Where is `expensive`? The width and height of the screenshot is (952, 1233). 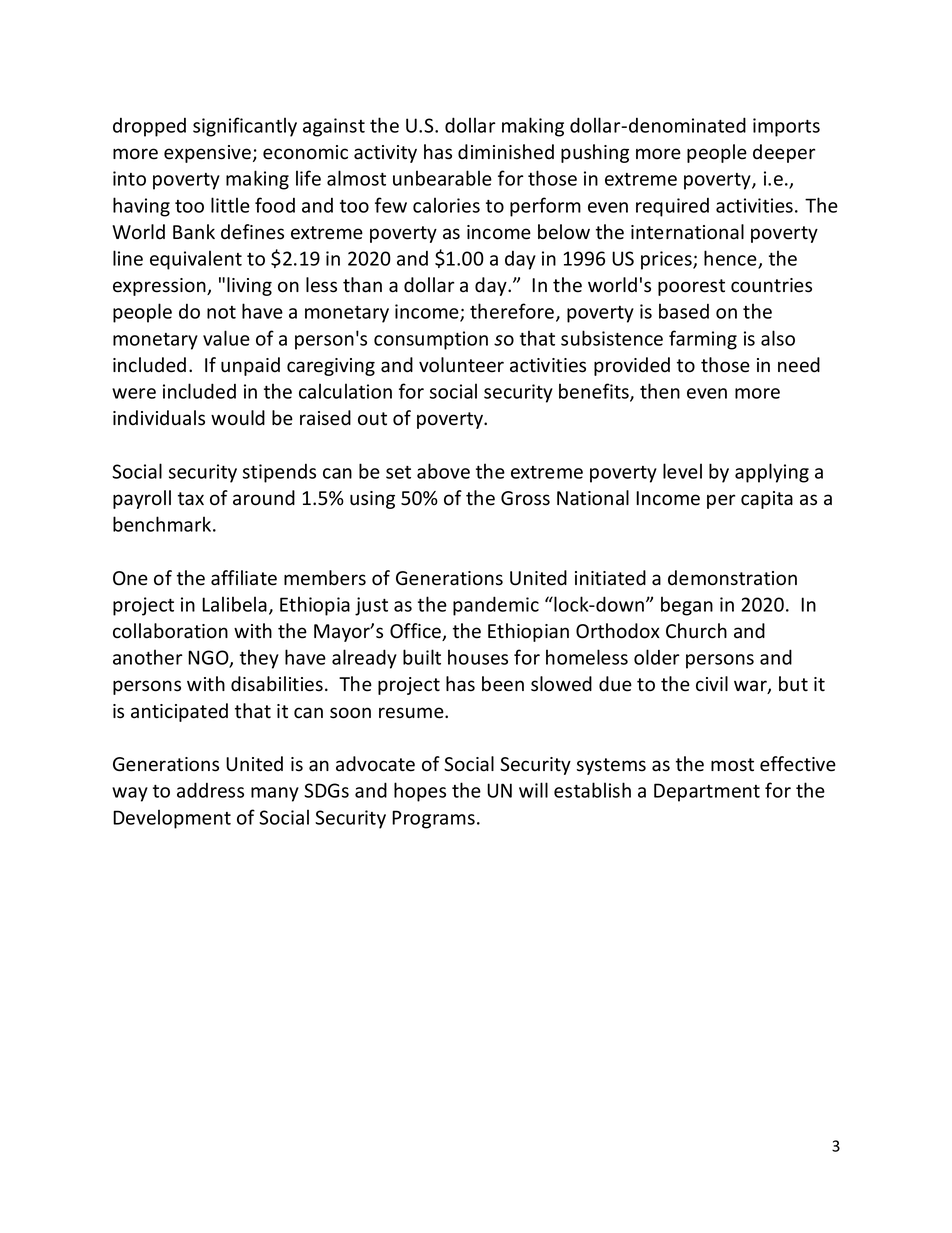 expensive is located at coordinates (207, 154).
